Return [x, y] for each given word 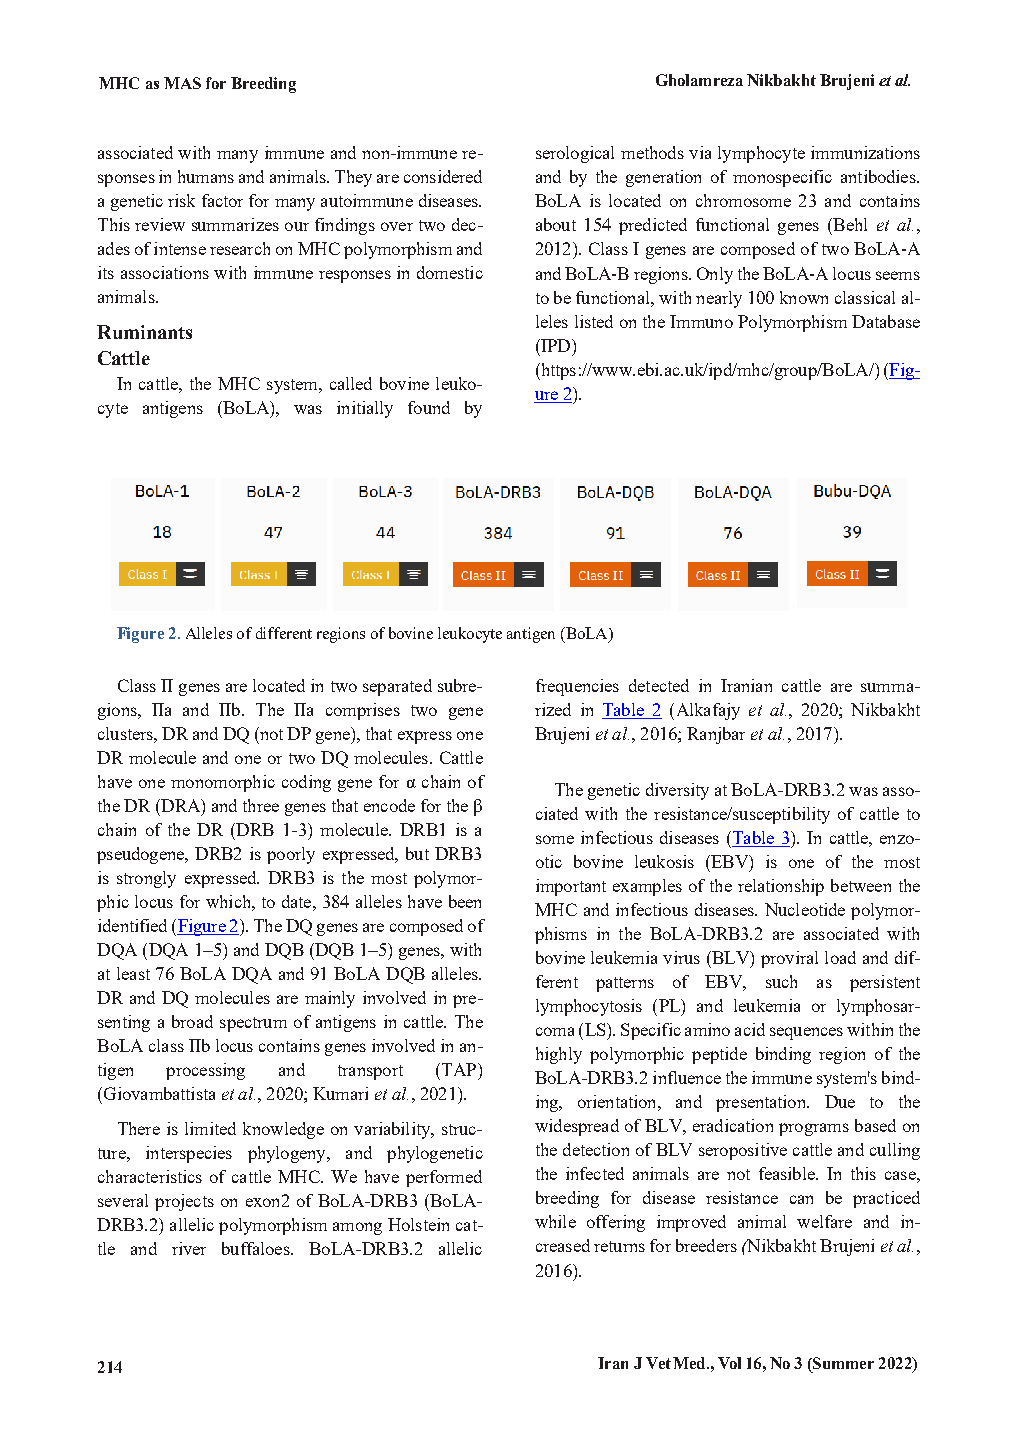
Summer [842, 1363]
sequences [806, 1033]
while [555, 1221]
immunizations [865, 152]
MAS [182, 83]
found [429, 407]
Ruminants [144, 332]
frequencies [577, 687]
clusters [126, 733]
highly [559, 1055]
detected [659, 685]
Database [886, 321]
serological [575, 154]
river [189, 1248]
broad [192, 1021]
